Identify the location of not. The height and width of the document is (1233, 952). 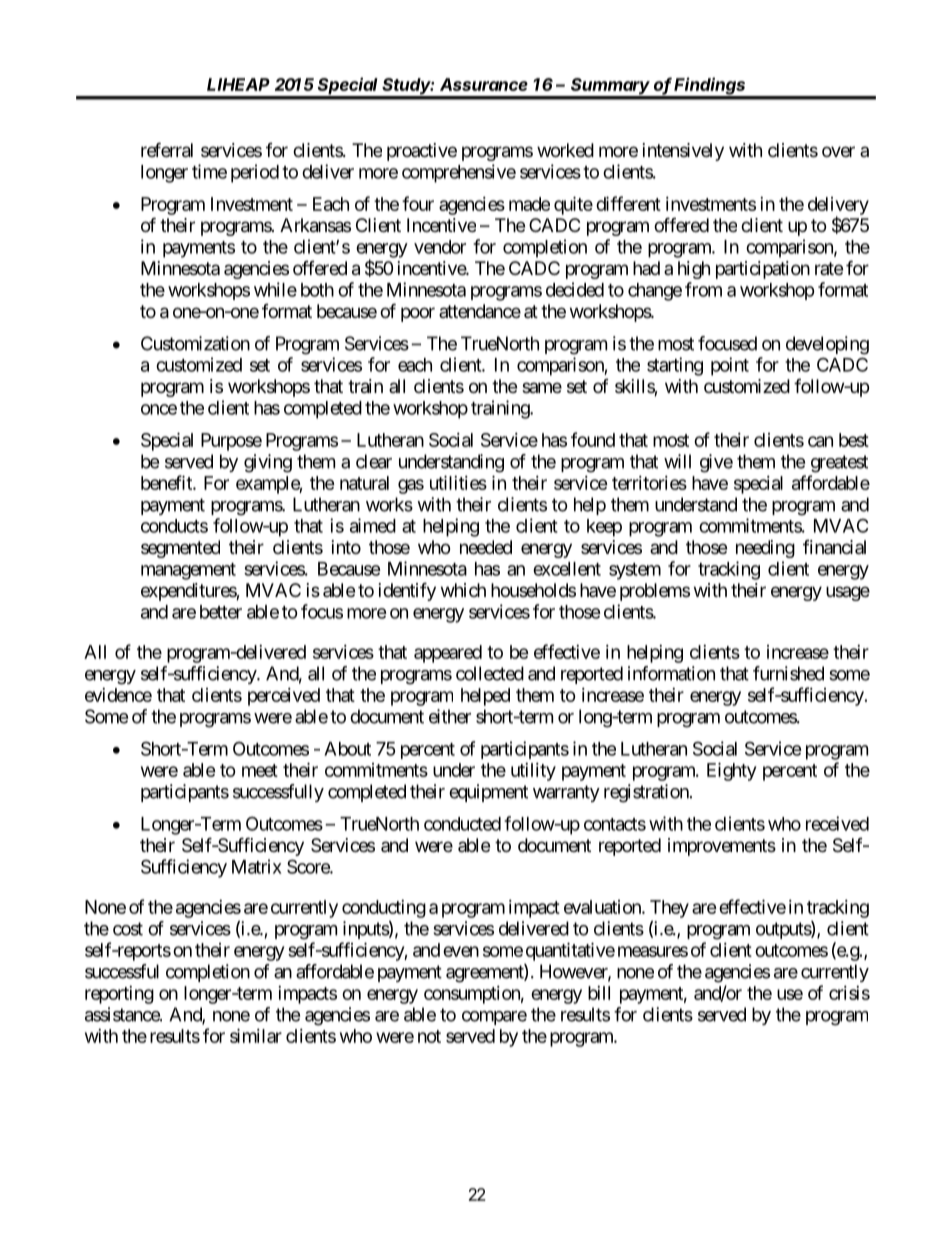
(429, 1036).
